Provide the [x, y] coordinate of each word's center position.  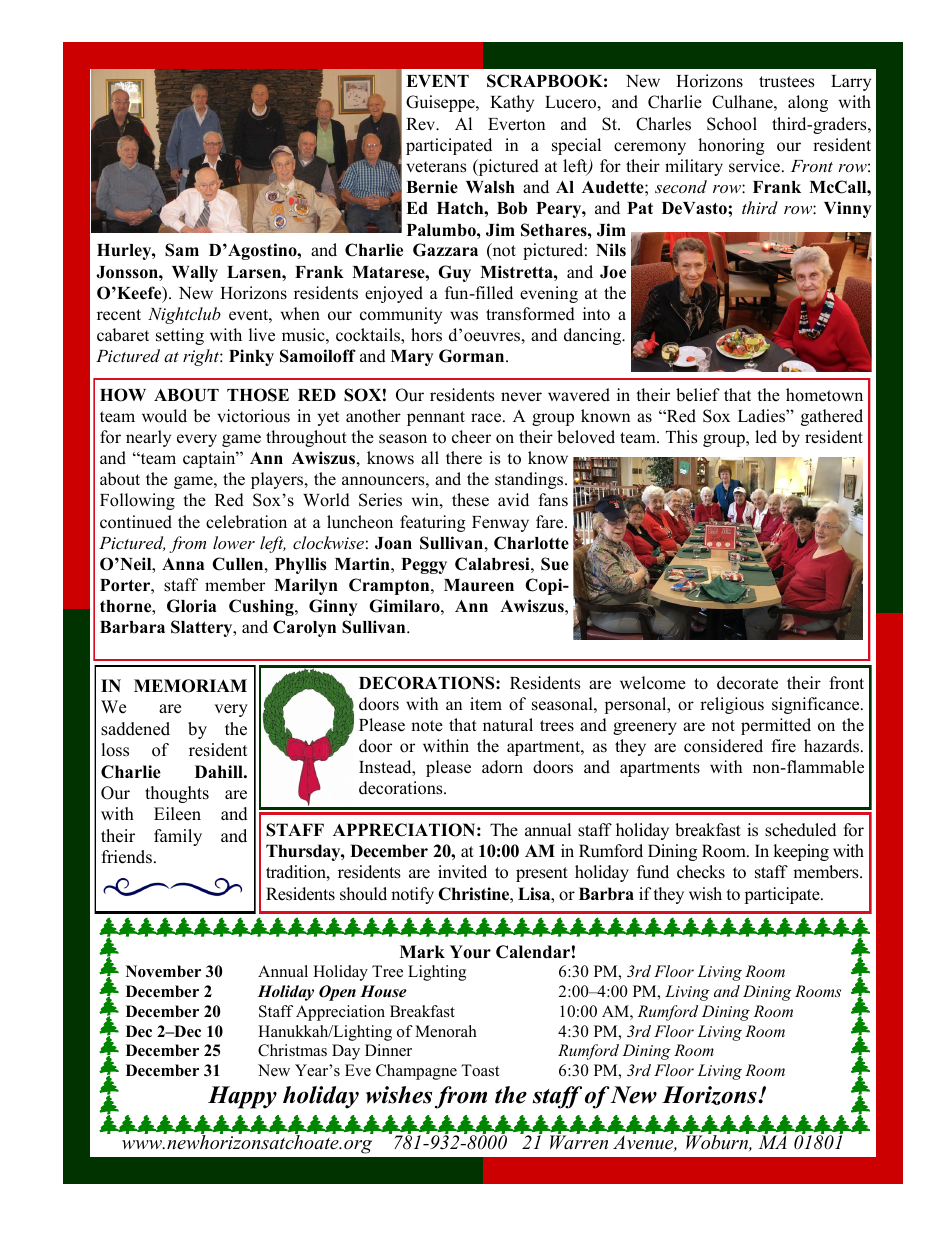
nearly [148, 438]
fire [783, 746]
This [681, 437]
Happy [242, 1097]
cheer [471, 437]
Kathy [512, 103]
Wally [195, 274]
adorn [502, 767]
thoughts [177, 794]
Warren [579, 1141]
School [732, 124]
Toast [480, 1070]
